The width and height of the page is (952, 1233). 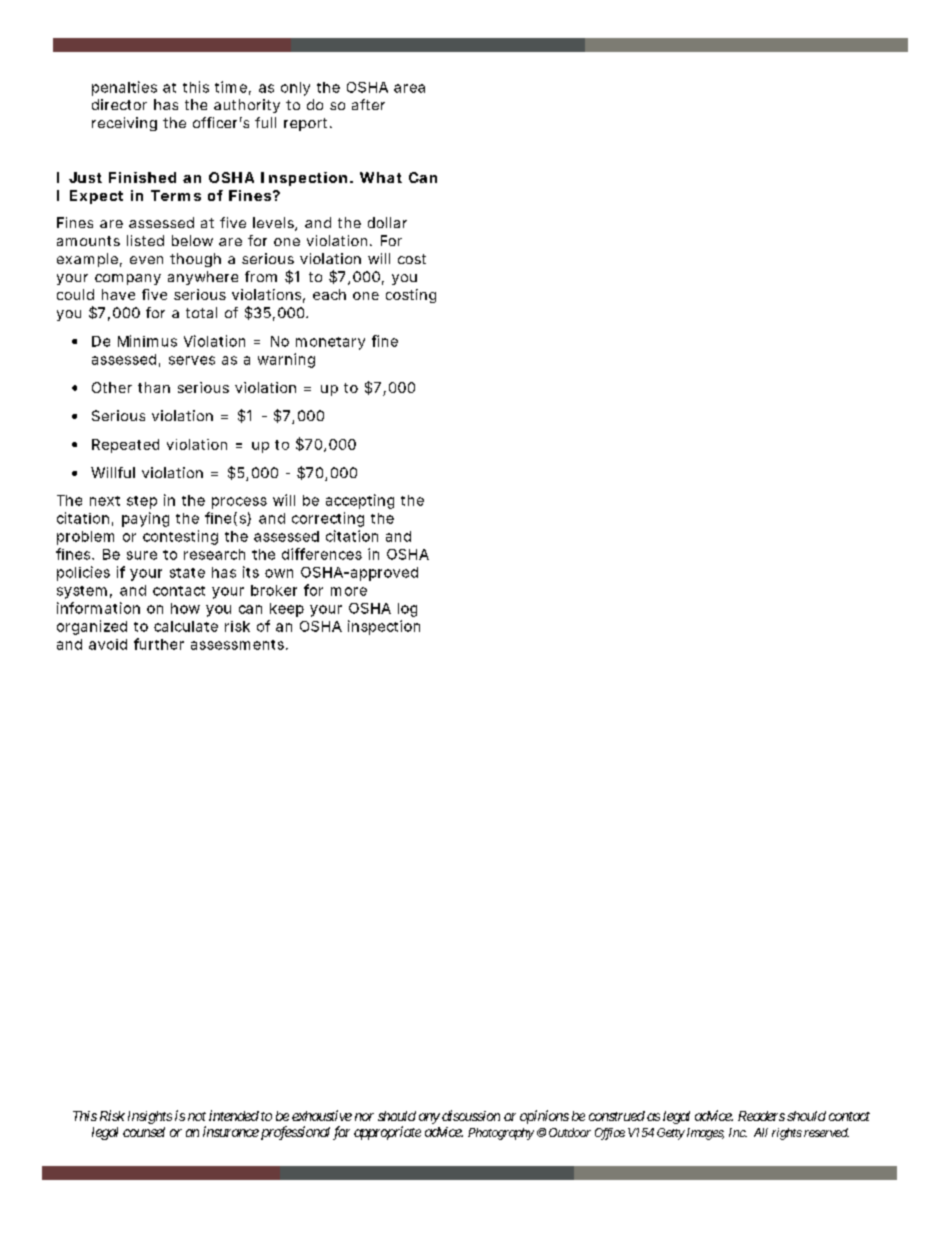 What do you see at coordinates (124, 124) in the page?
I see `receiving` at bounding box center [124, 124].
